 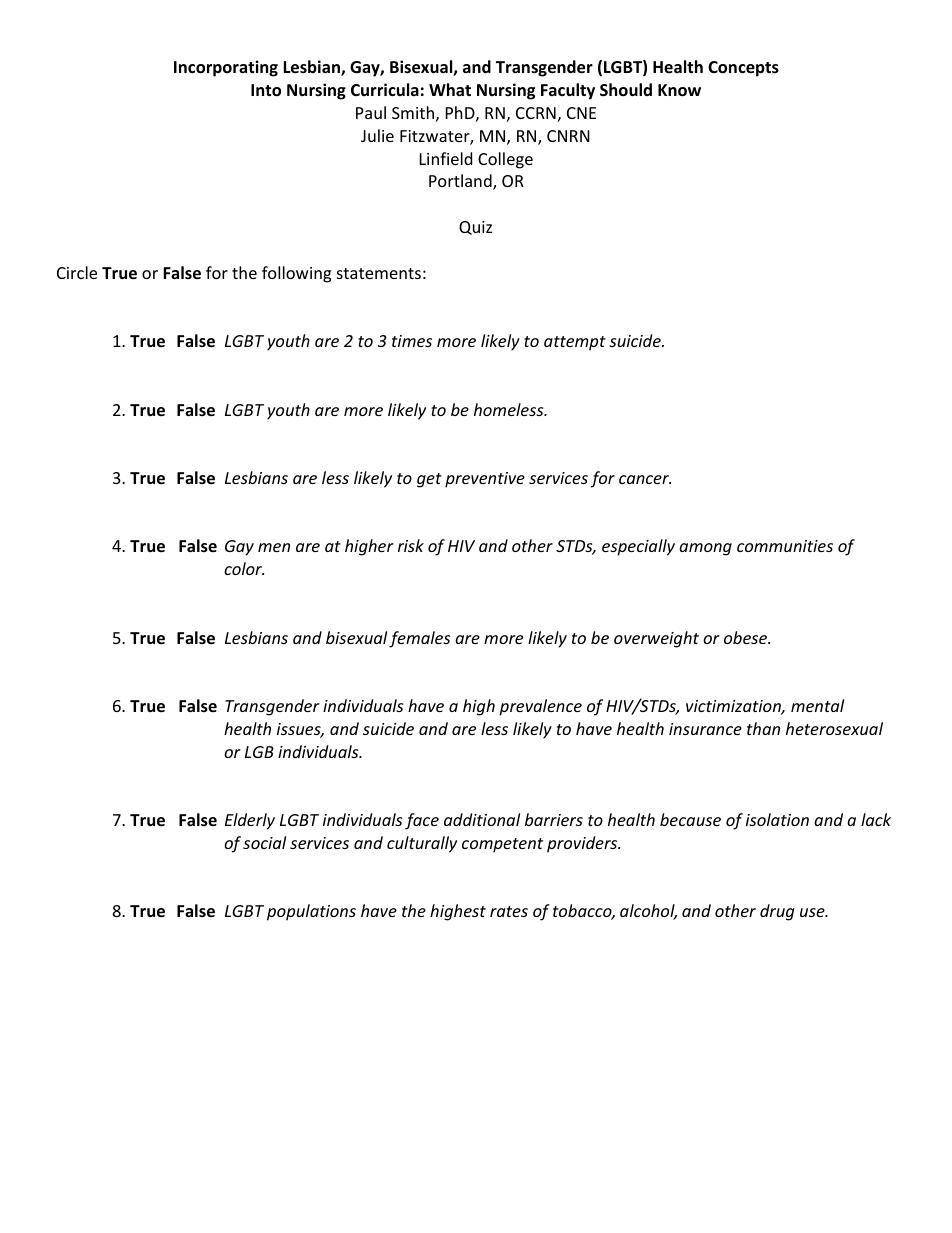 What do you see at coordinates (763, 728) in the screenshot?
I see `than` at bounding box center [763, 728].
